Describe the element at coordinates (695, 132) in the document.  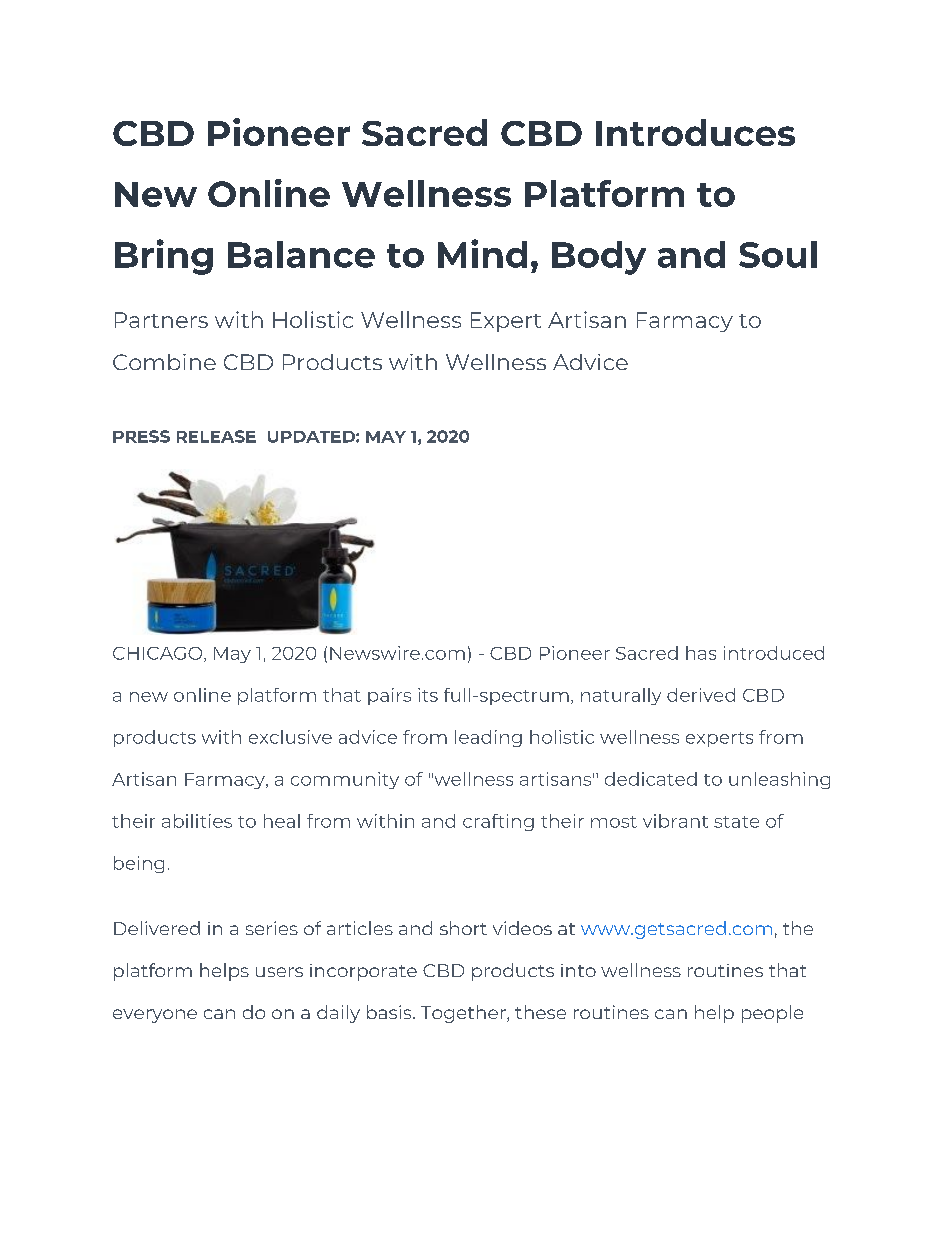
I see `Introduces` at that location.
